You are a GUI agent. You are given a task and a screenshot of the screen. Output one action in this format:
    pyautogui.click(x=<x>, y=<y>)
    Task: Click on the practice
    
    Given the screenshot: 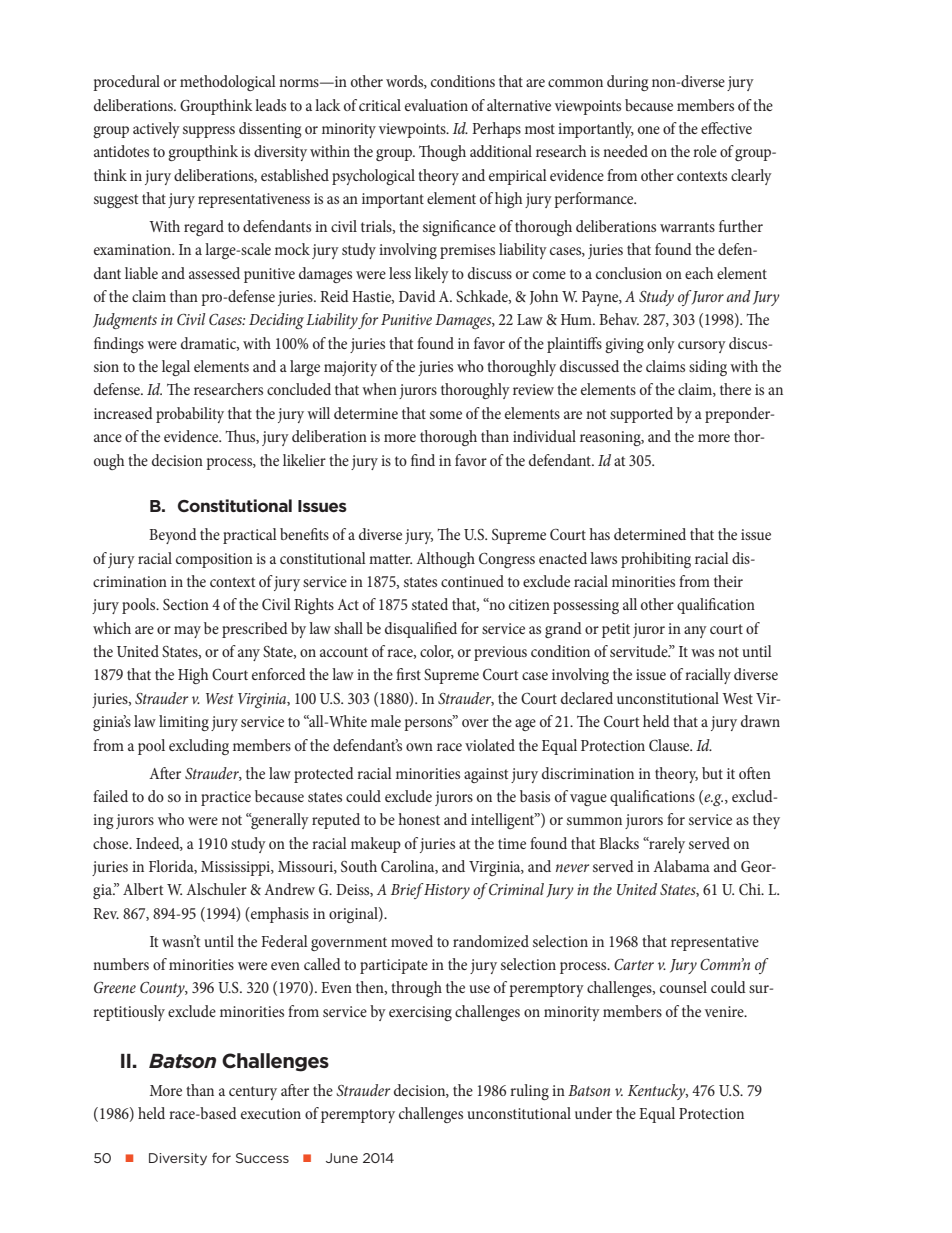 What is the action you would take?
    pyautogui.click(x=226, y=798)
